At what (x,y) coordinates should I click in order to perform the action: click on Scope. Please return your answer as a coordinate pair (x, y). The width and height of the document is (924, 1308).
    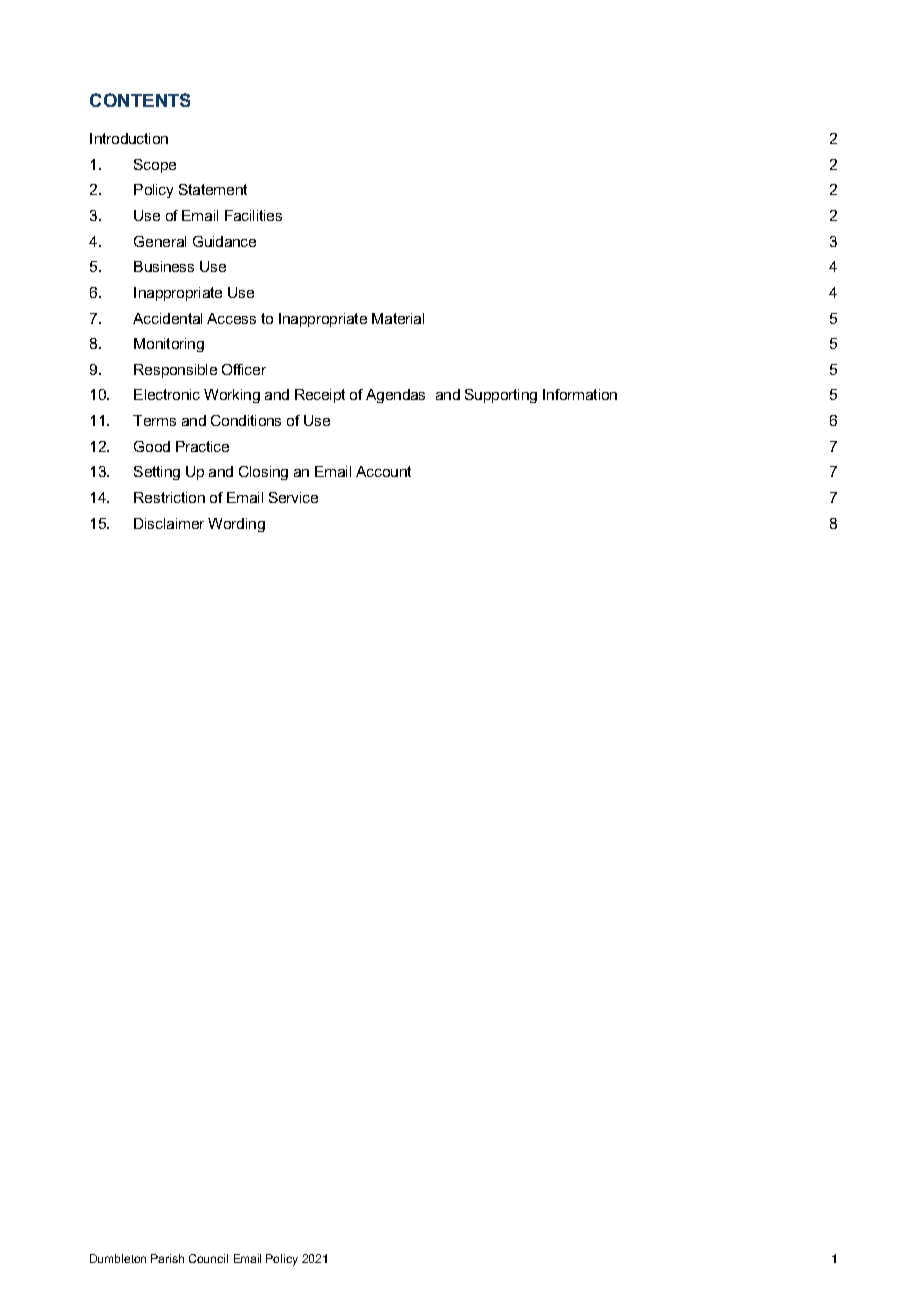
    Looking at the image, I should click on (155, 166).
